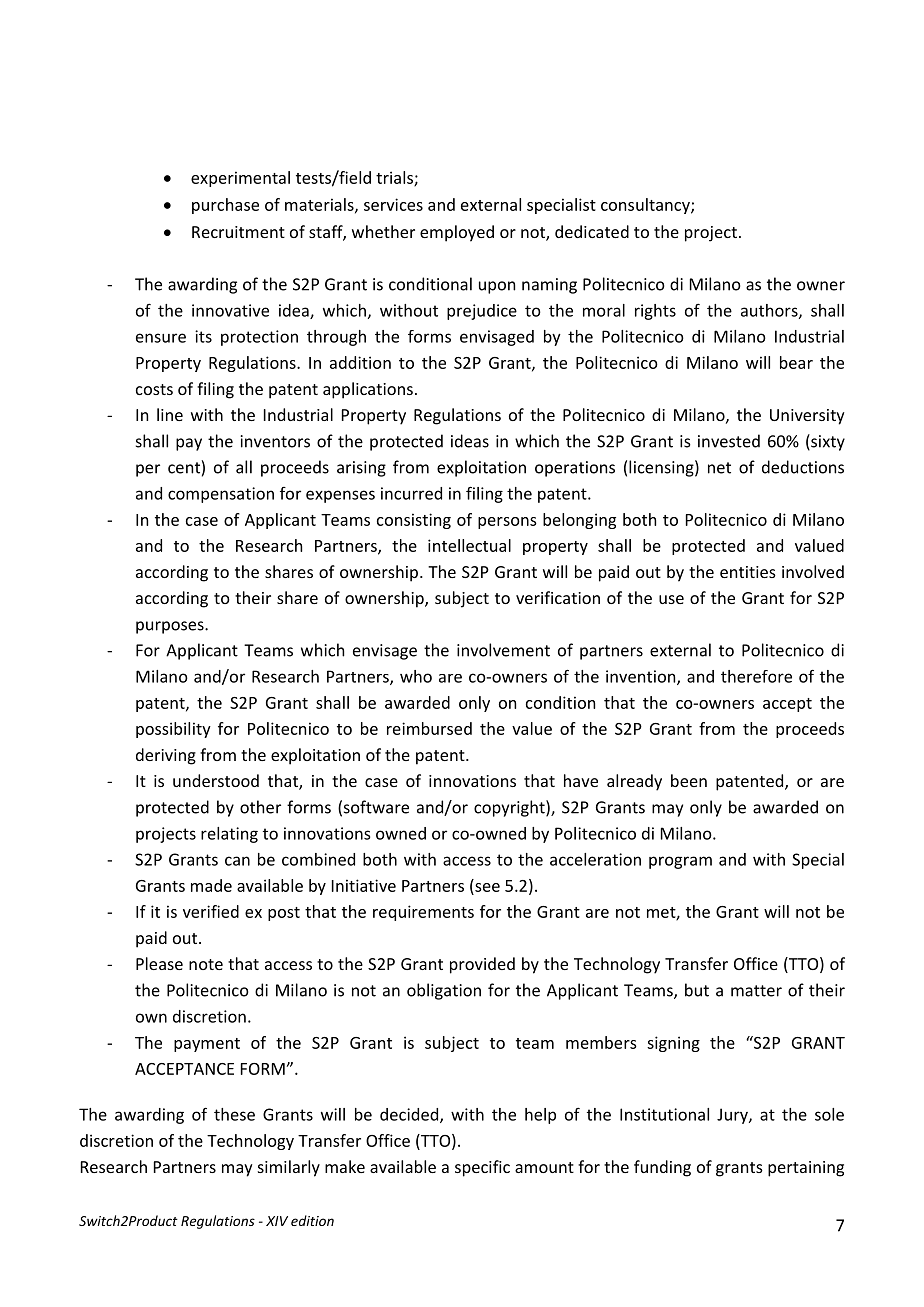 This screenshot has height=1307, width=924. I want to click on invested, so click(729, 441).
